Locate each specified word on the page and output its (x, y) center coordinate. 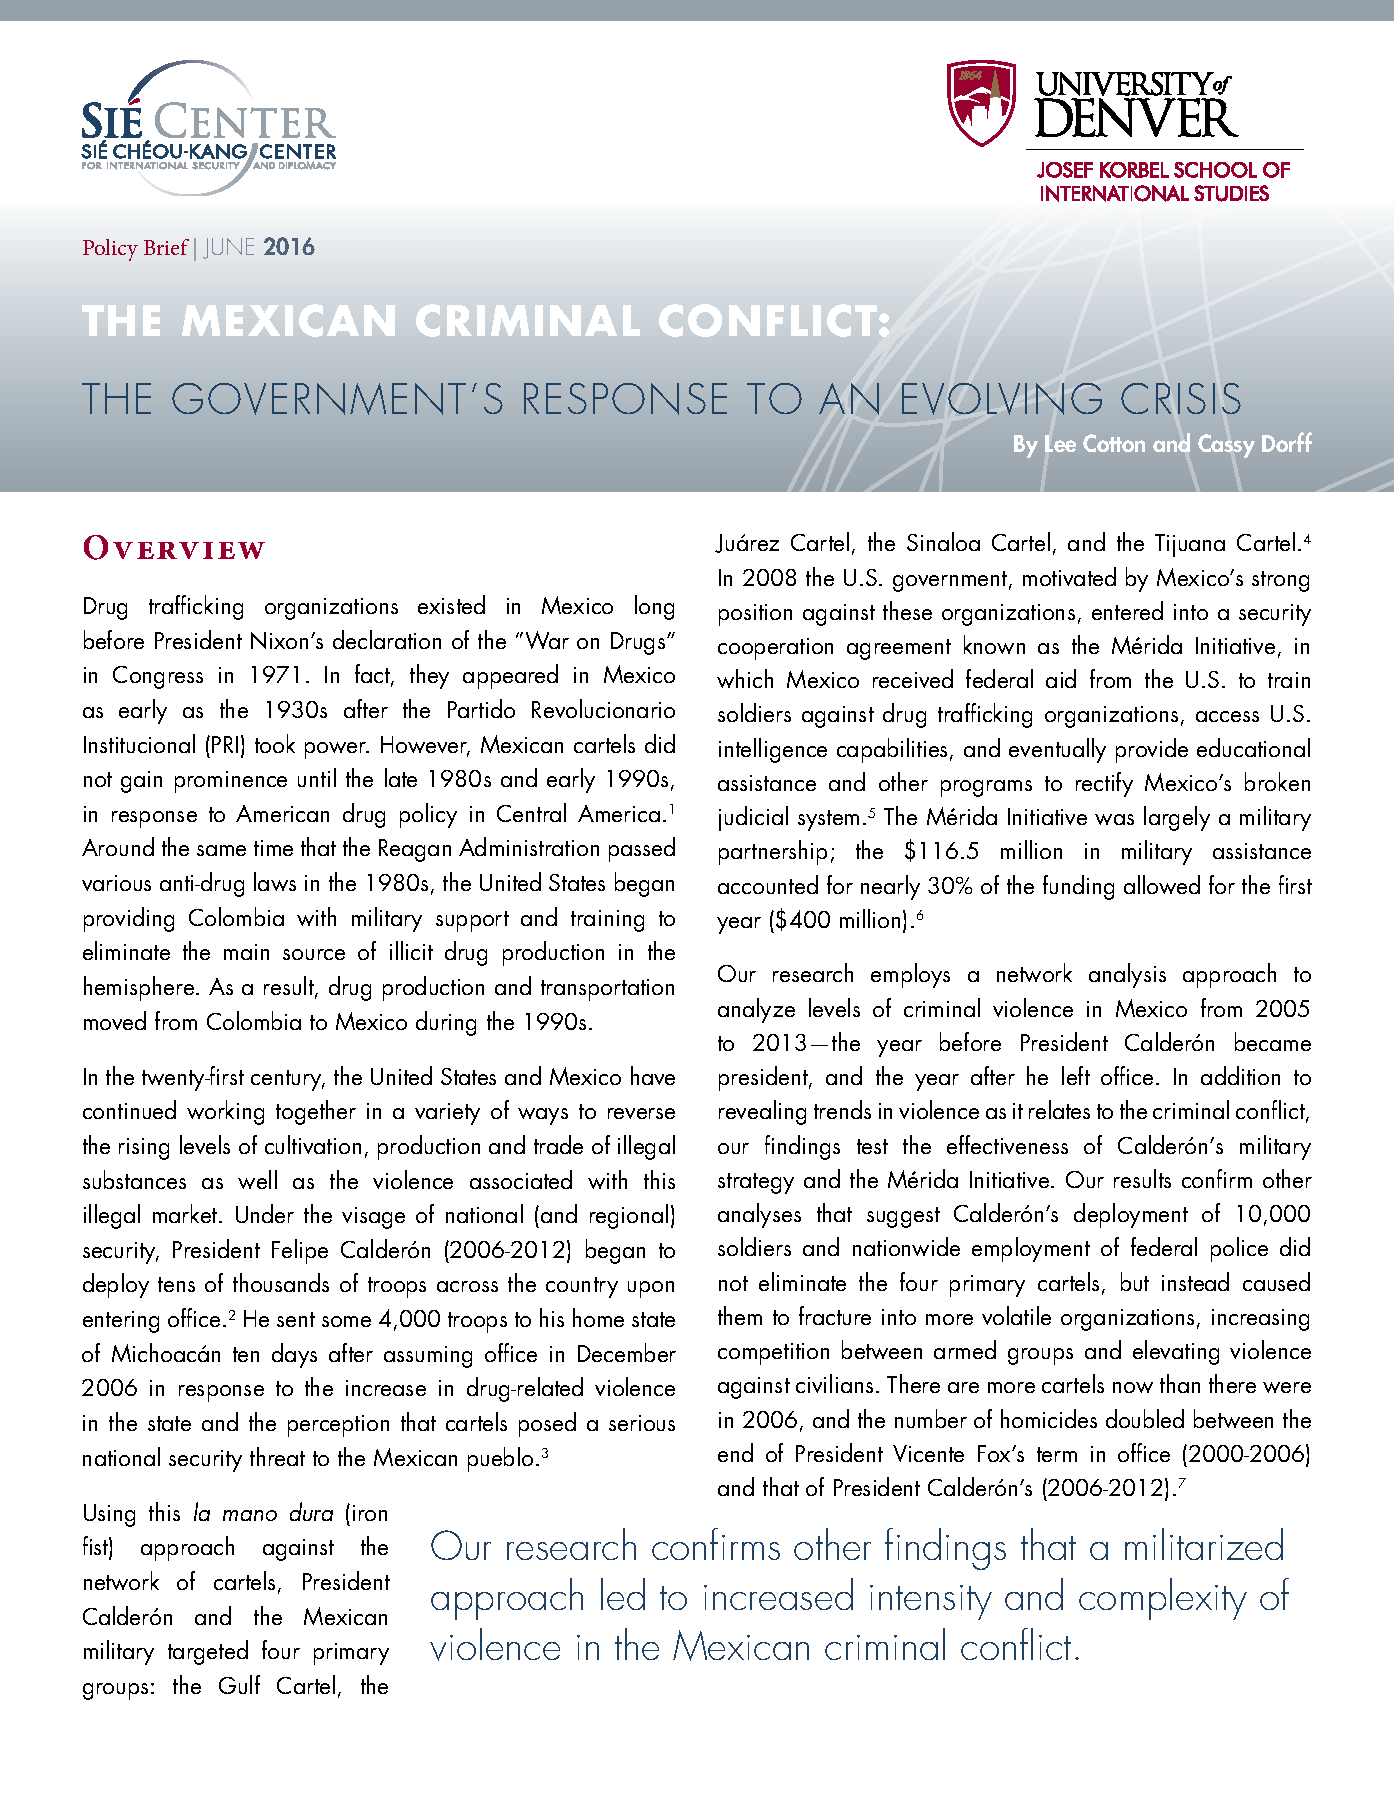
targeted (208, 1652)
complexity (1163, 1599)
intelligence (773, 750)
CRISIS (1181, 398)
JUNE (228, 248)
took (275, 743)
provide (1152, 750)
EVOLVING (1002, 399)
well (257, 1179)
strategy (756, 1183)
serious (642, 1423)
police (1239, 1249)
